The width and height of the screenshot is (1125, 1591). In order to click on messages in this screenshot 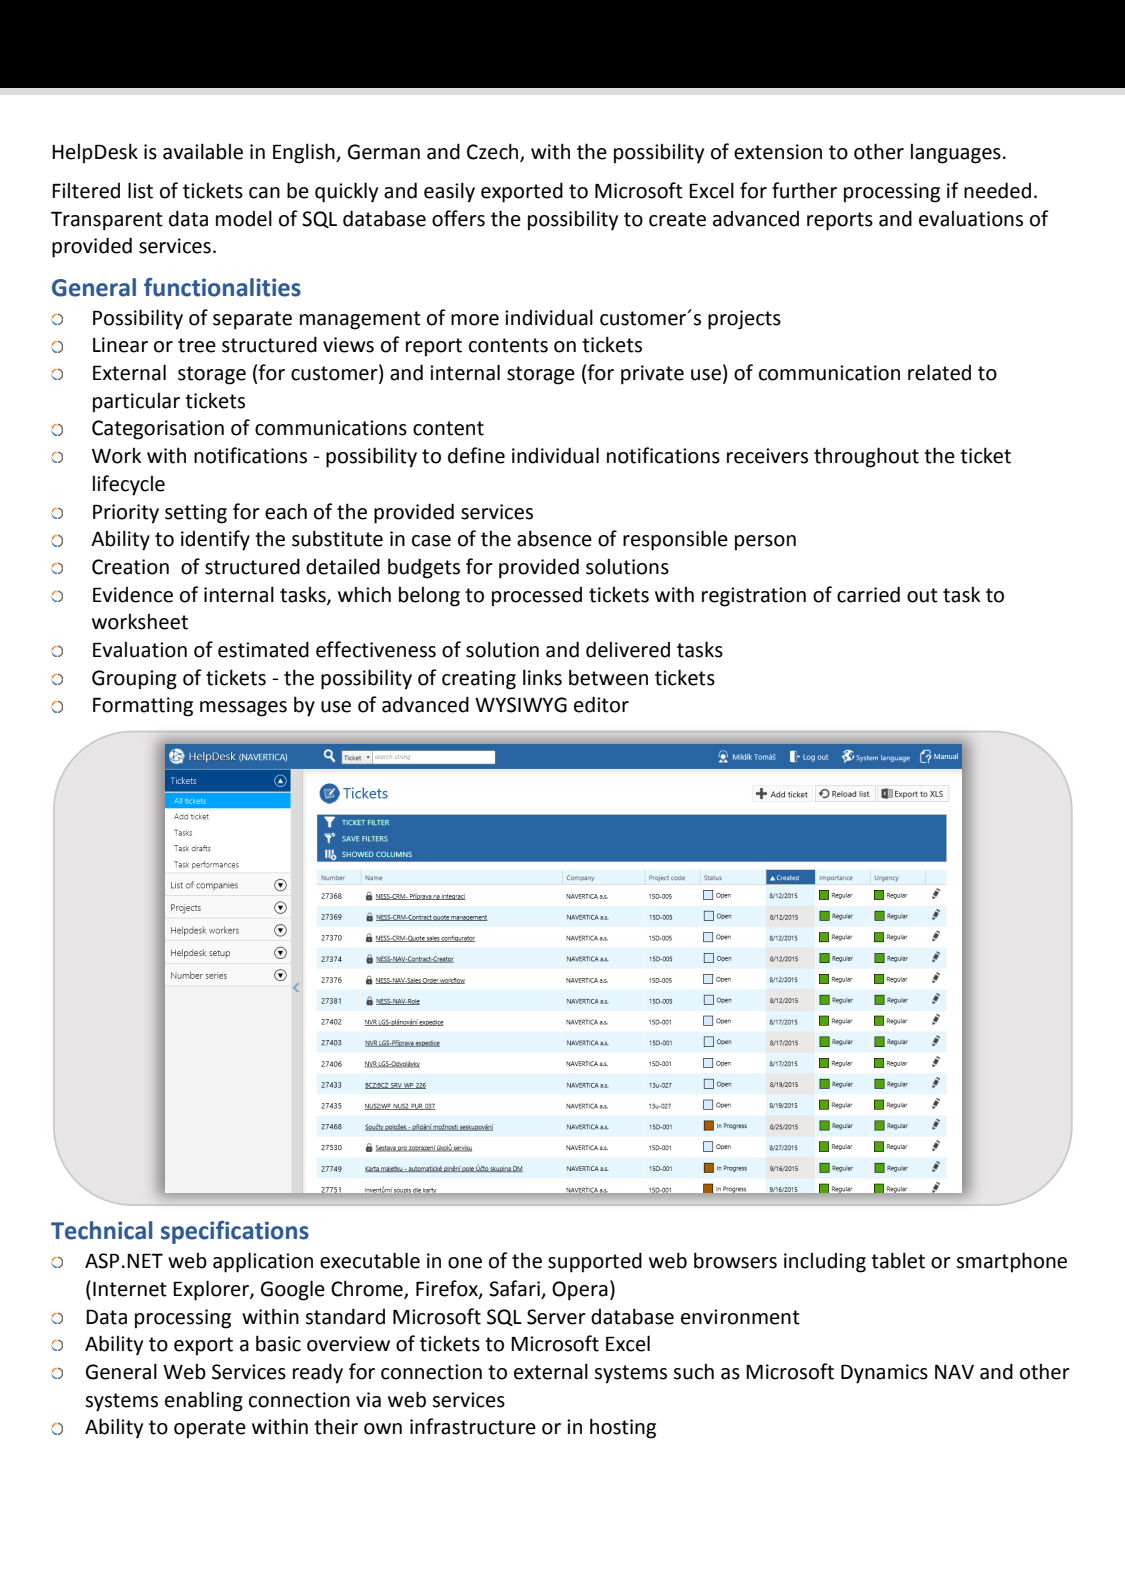, I will do `click(243, 709)`.
